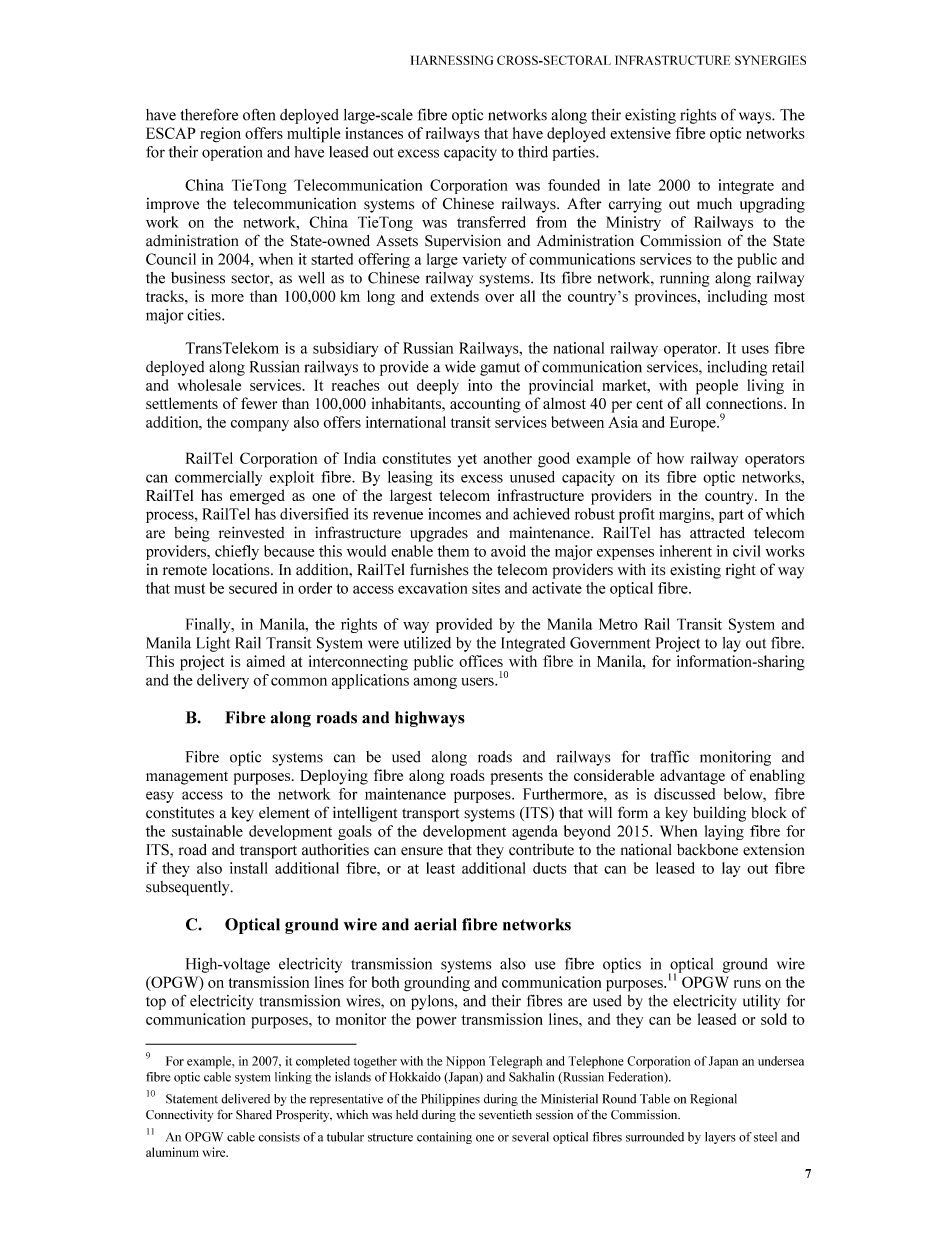 This screenshot has height=1233, width=952. What do you see at coordinates (257, 497) in the screenshot?
I see `emerged` at bounding box center [257, 497].
